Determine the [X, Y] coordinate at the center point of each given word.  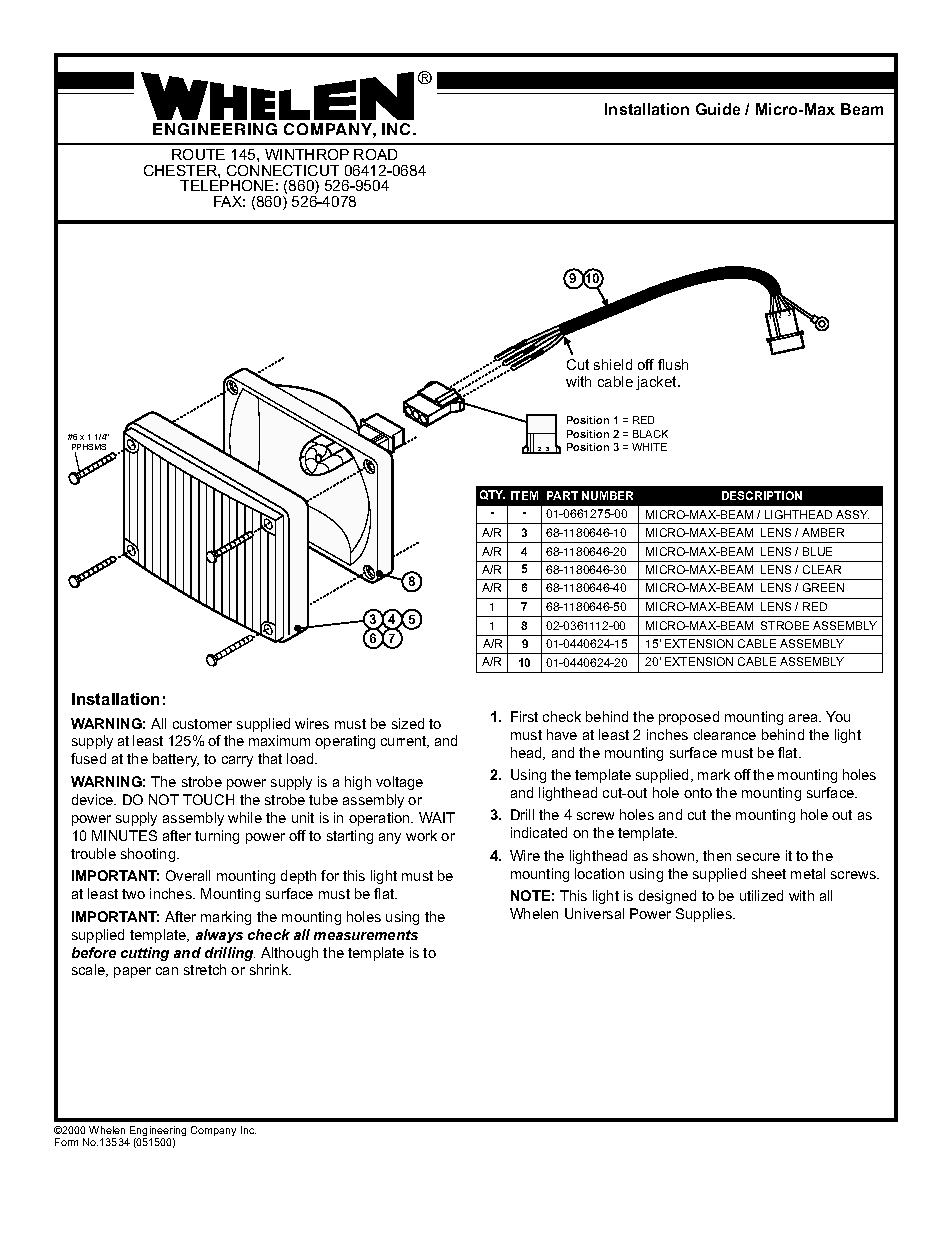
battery [176, 760]
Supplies [705, 915]
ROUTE [198, 154]
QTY [492, 495]
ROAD [375, 154]
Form [66, 1142]
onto [698, 793]
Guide [718, 109]
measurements [366, 935]
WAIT [437, 817]
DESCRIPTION [762, 495]
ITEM [524, 495]
